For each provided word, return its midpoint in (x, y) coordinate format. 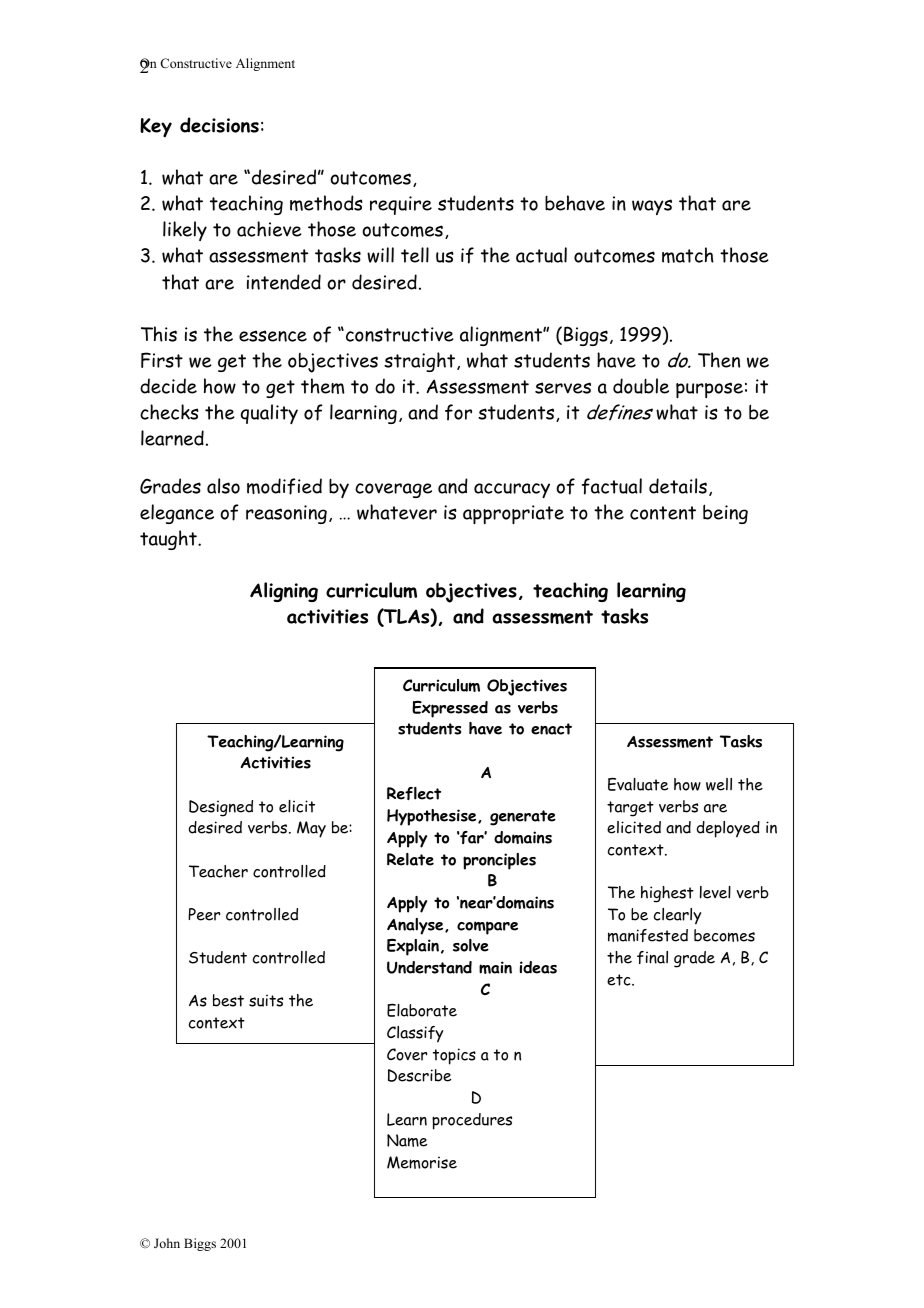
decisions (219, 125)
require (401, 205)
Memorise (422, 1162)
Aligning (284, 592)
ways (652, 207)
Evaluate (638, 784)
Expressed (450, 709)
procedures (472, 1121)
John (167, 1243)
